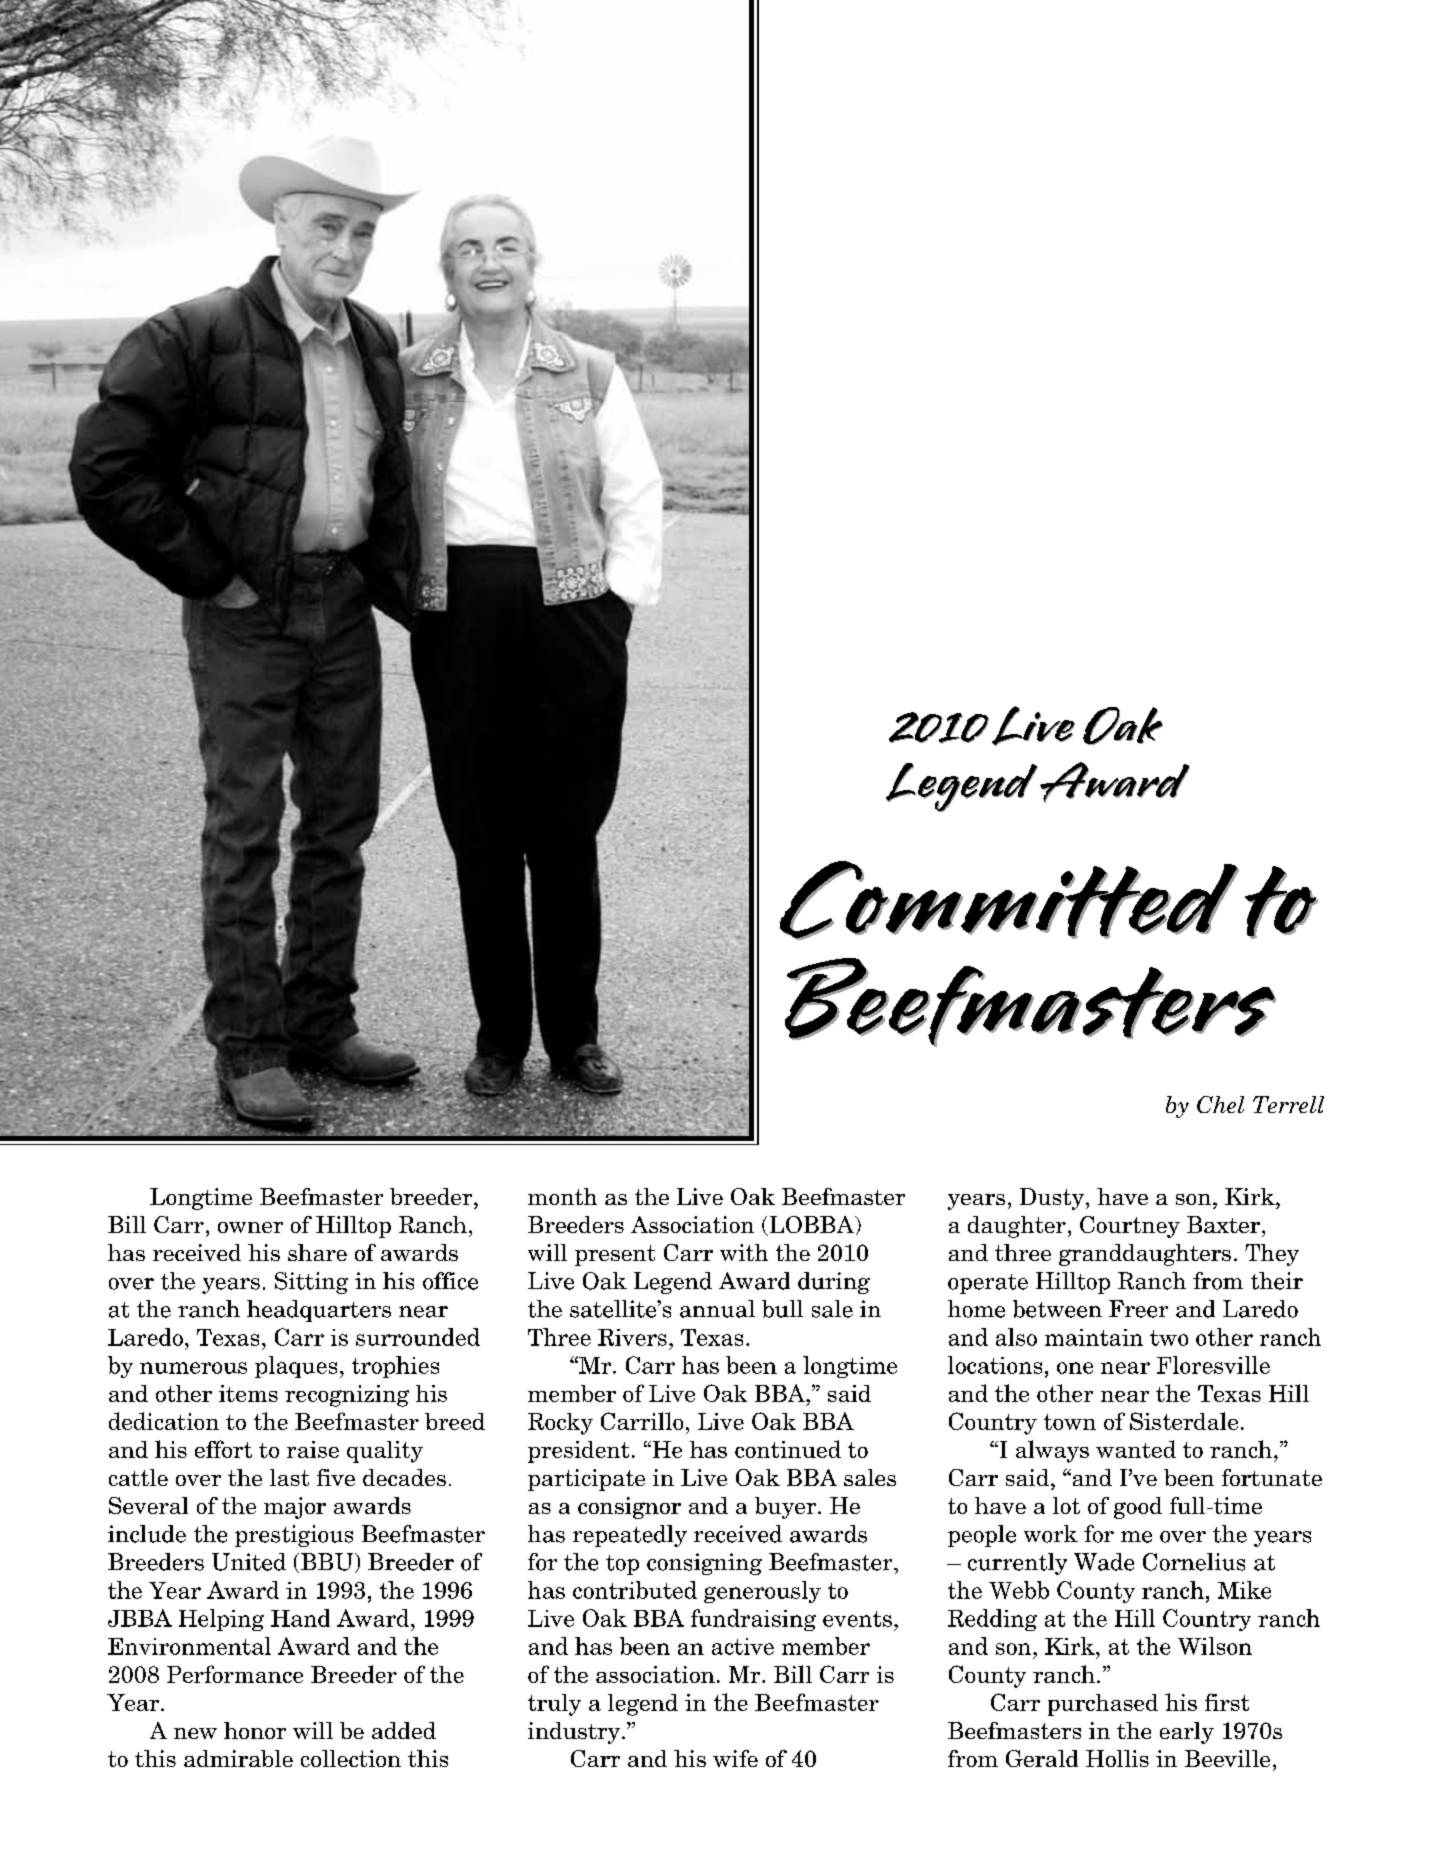  Describe the element at coordinates (294, 1536) in the page. I see `prestigious` at that location.
